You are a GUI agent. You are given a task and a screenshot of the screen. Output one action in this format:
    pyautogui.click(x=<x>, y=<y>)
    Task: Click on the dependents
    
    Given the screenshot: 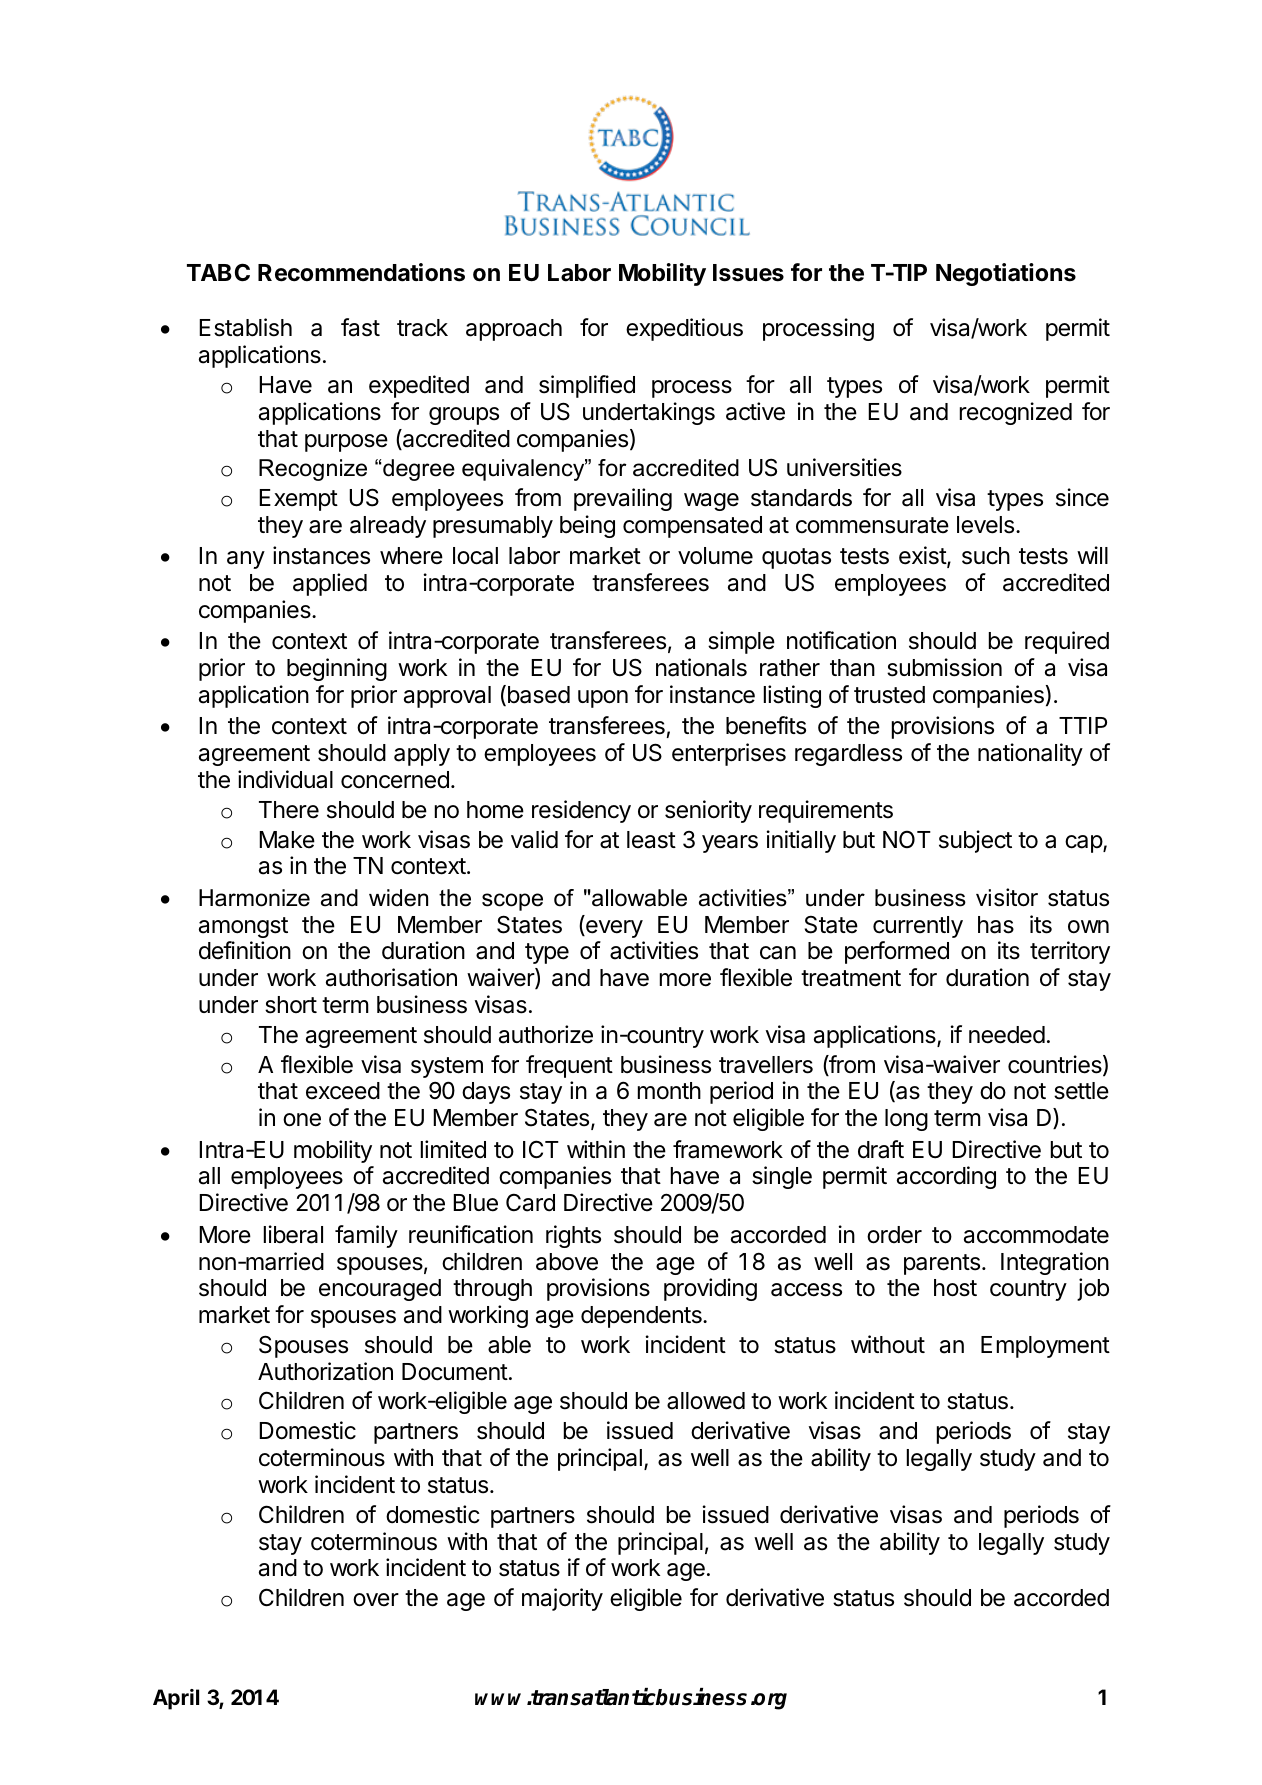 What is the action you would take?
    pyautogui.click(x=642, y=1317)
